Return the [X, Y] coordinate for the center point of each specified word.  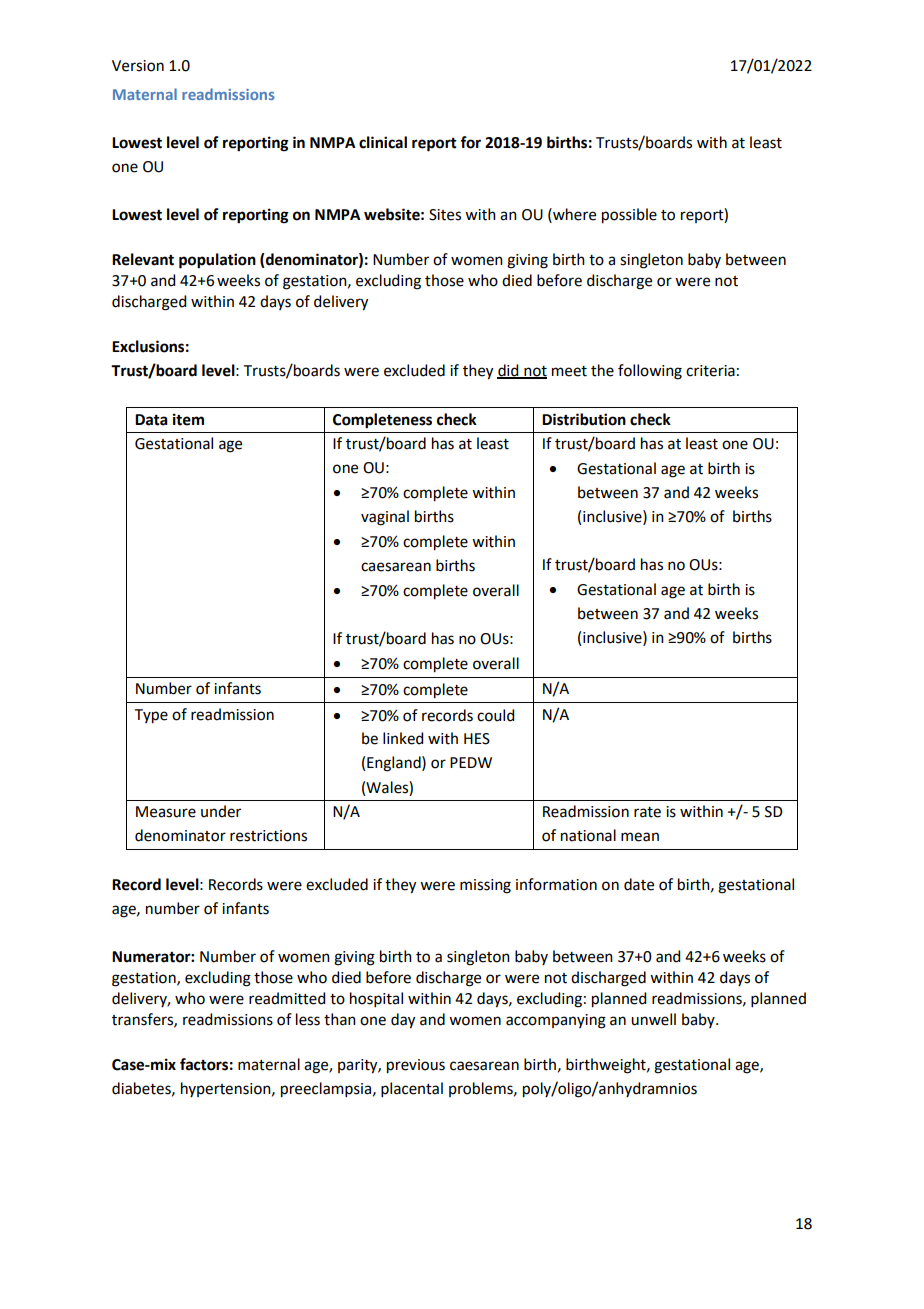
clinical [383, 142]
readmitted [287, 998]
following [650, 372]
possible [629, 216]
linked [403, 738]
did [509, 371]
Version [138, 66]
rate [647, 812]
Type [151, 716]
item [188, 419]
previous [416, 1066]
